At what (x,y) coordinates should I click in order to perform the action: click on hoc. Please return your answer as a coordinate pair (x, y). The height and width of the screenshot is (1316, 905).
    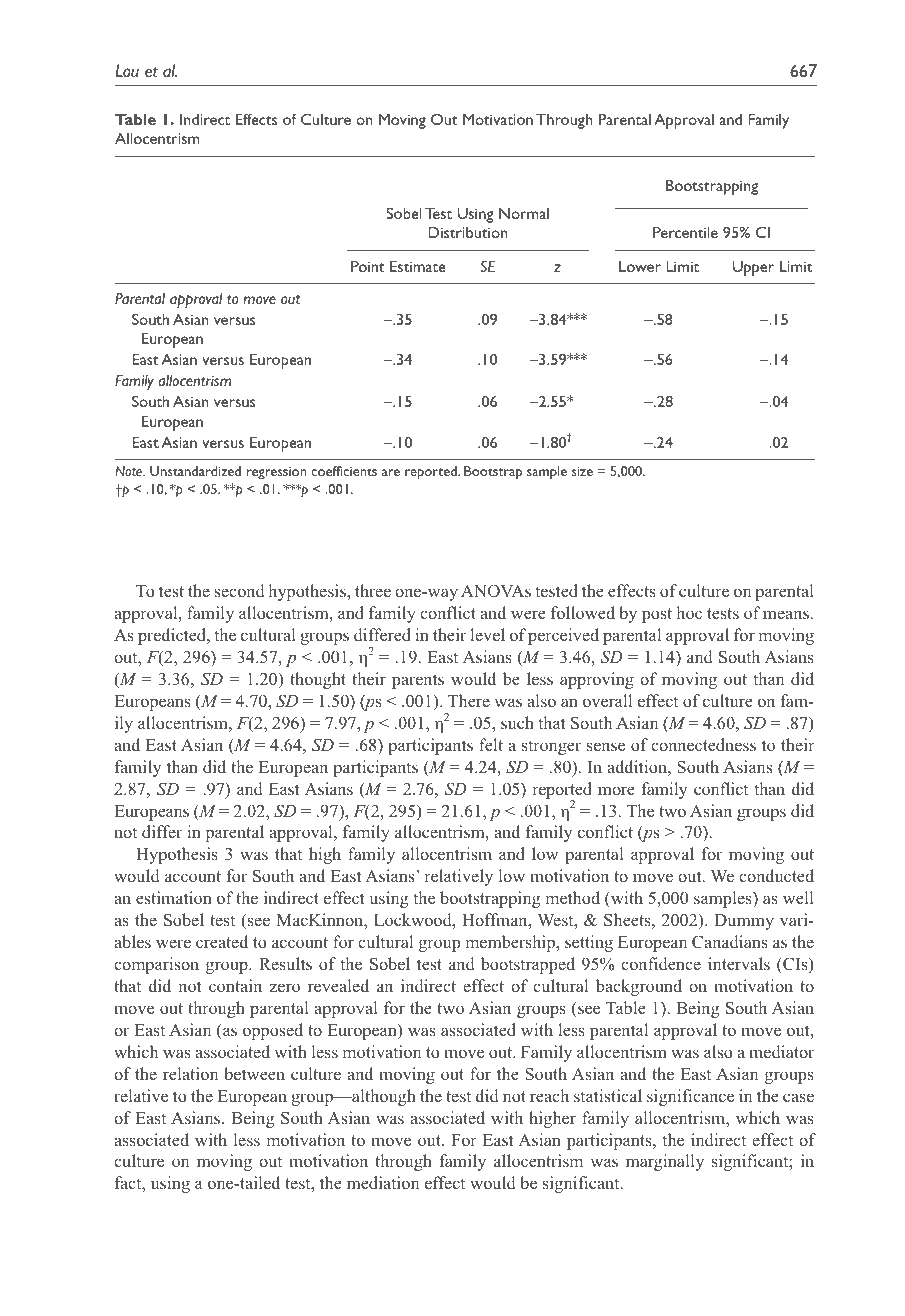
    Looking at the image, I should click on (689, 612).
